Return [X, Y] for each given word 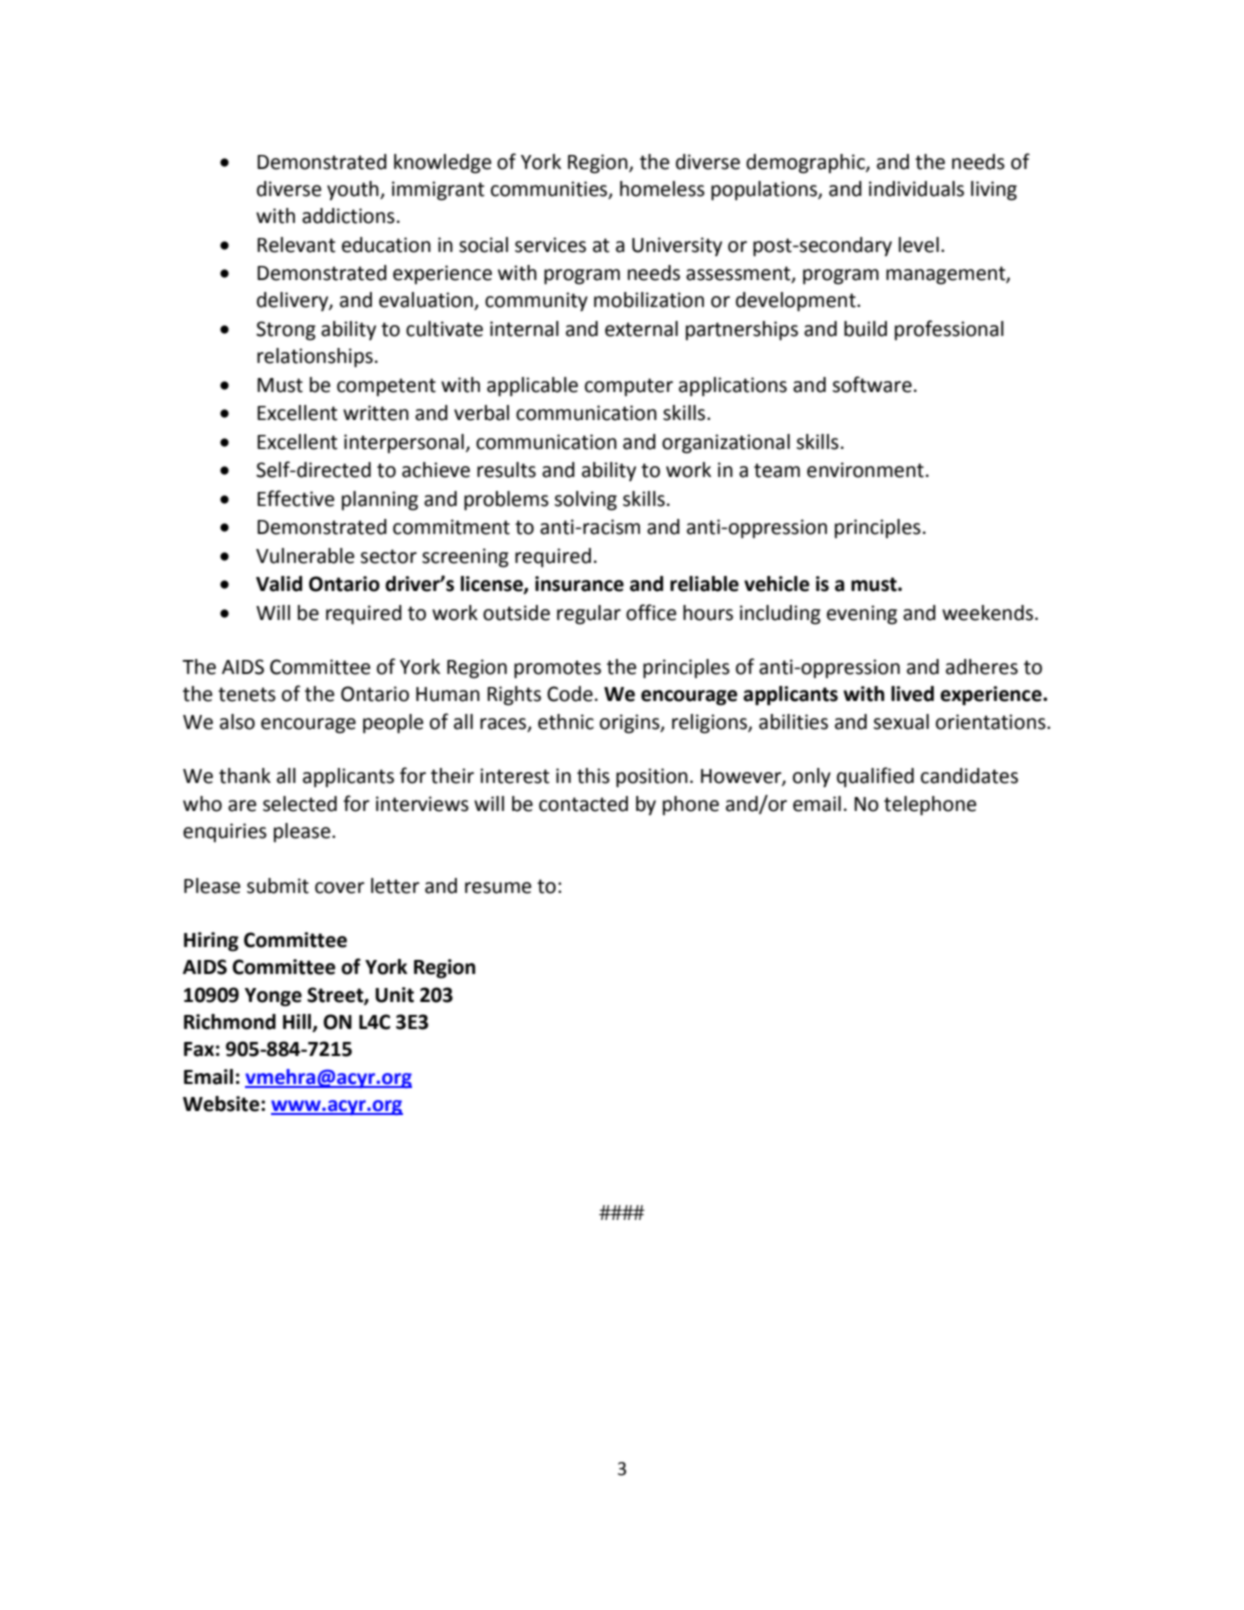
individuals [916, 189]
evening [862, 615]
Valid [279, 584]
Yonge [273, 997]
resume [498, 888]
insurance [579, 584]
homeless [662, 189]
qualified [875, 777]
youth [354, 190]
